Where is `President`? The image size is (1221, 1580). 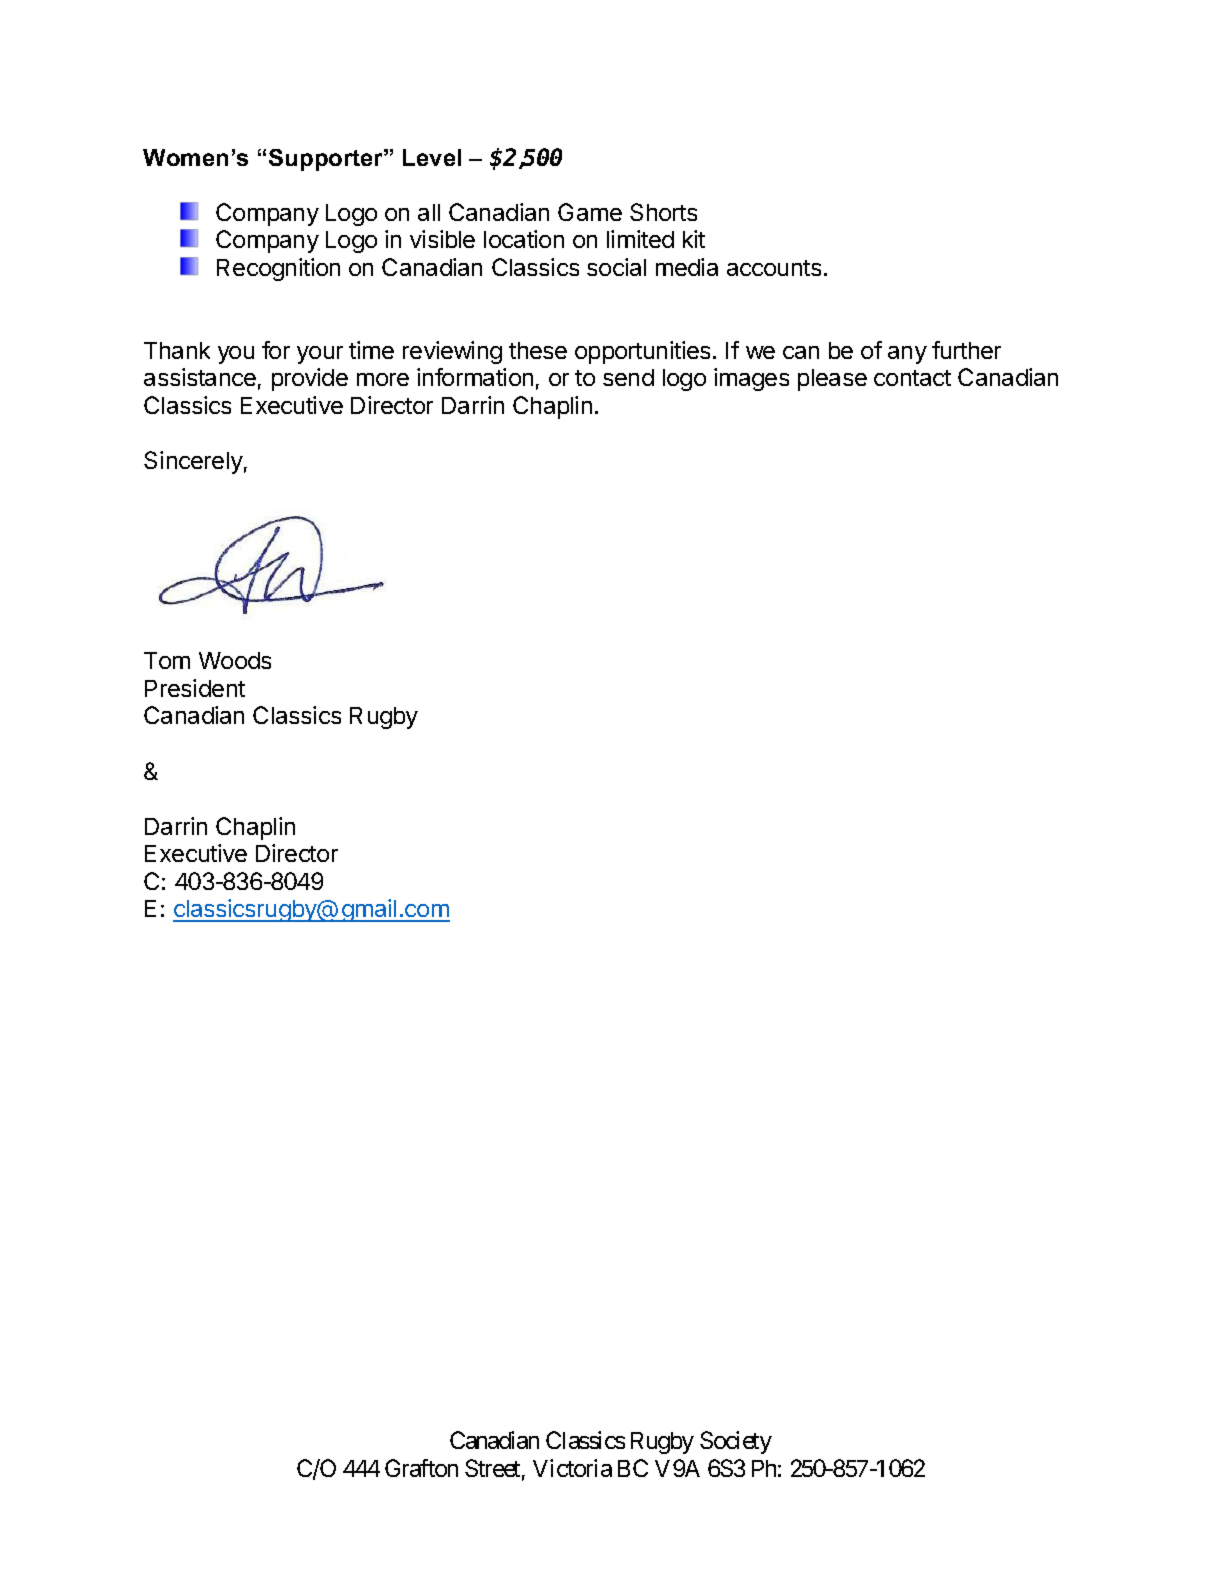 President is located at coordinates (195, 688).
